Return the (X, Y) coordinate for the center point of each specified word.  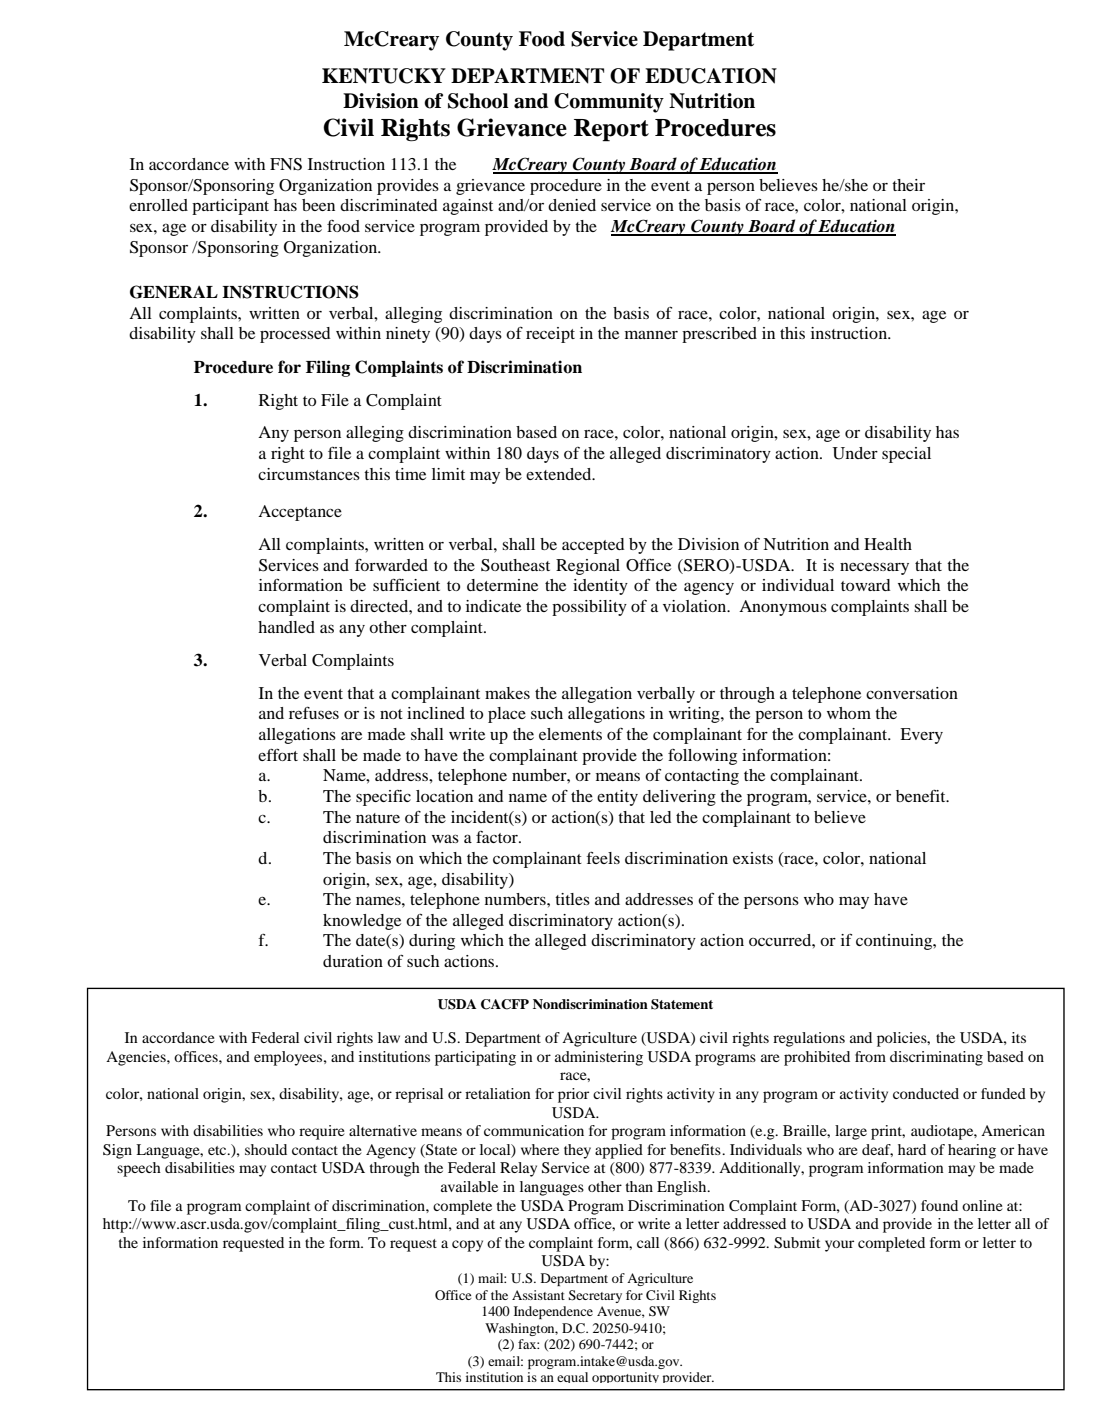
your (839, 1246)
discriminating (936, 1058)
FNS (286, 164)
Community (609, 103)
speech (139, 1169)
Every (921, 736)
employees (289, 1058)
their (908, 185)
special (906, 455)
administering (599, 1058)
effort (278, 754)
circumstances (309, 474)
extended (560, 474)
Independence (553, 1312)
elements (570, 734)
